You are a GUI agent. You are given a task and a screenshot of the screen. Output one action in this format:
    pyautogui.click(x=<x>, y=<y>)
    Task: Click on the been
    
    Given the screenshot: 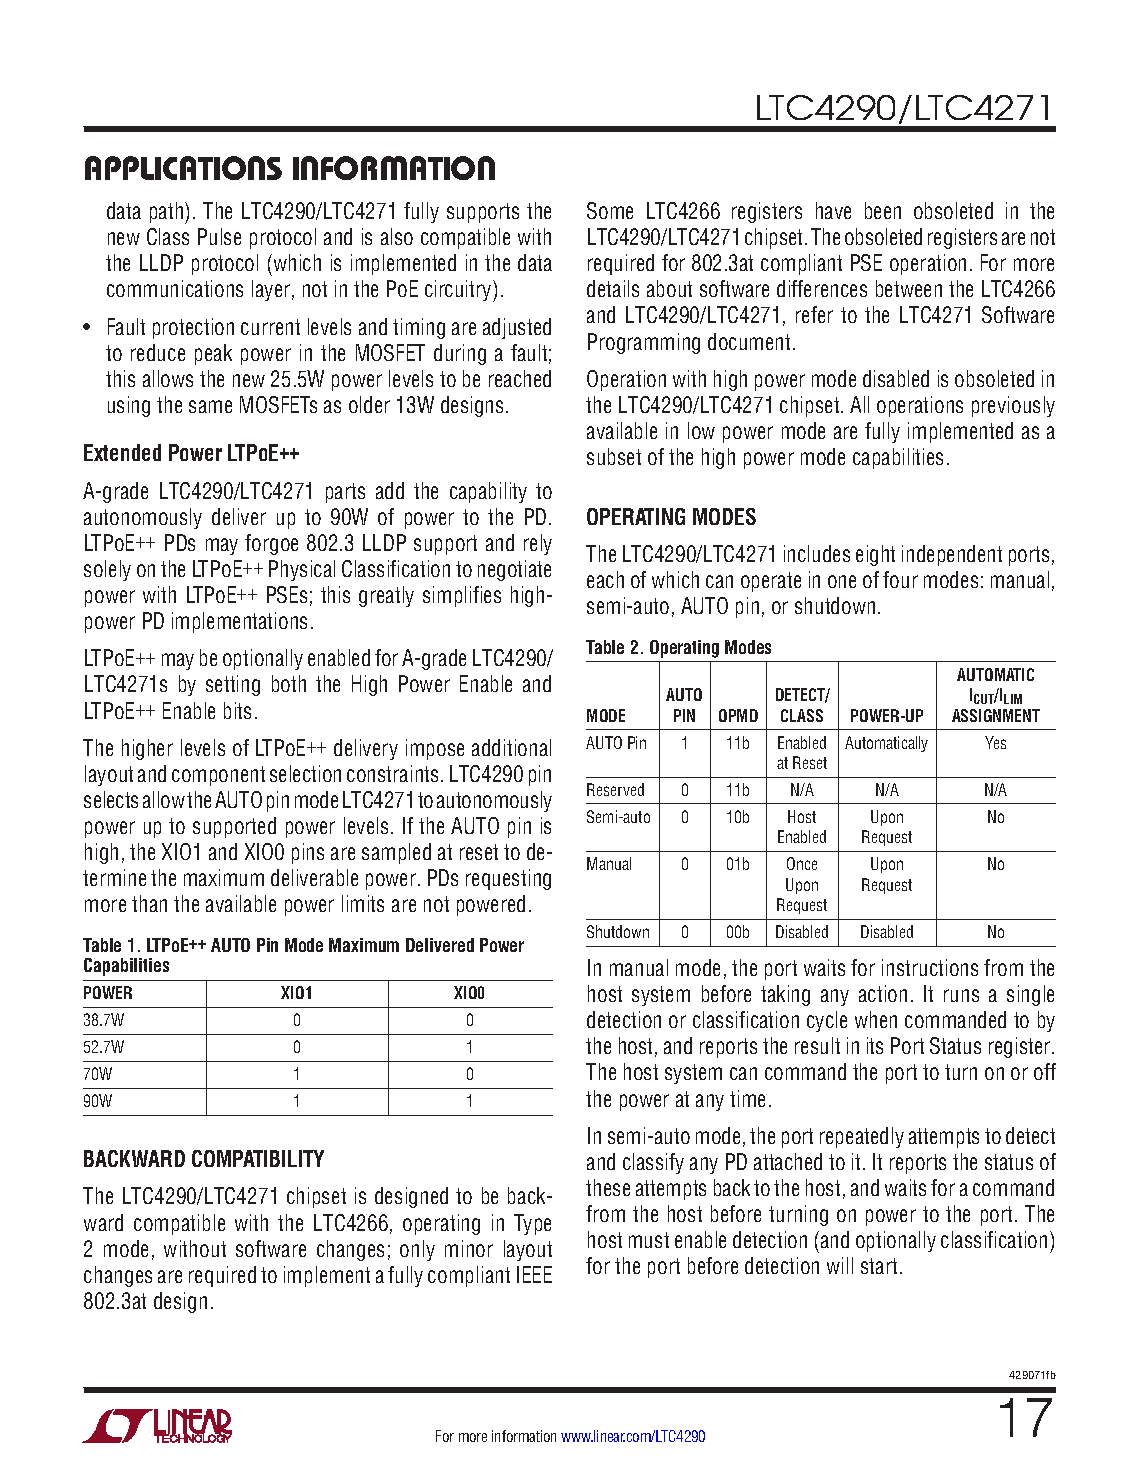 What is the action you would take?
    pyautogui.click(x=883, y=210)
